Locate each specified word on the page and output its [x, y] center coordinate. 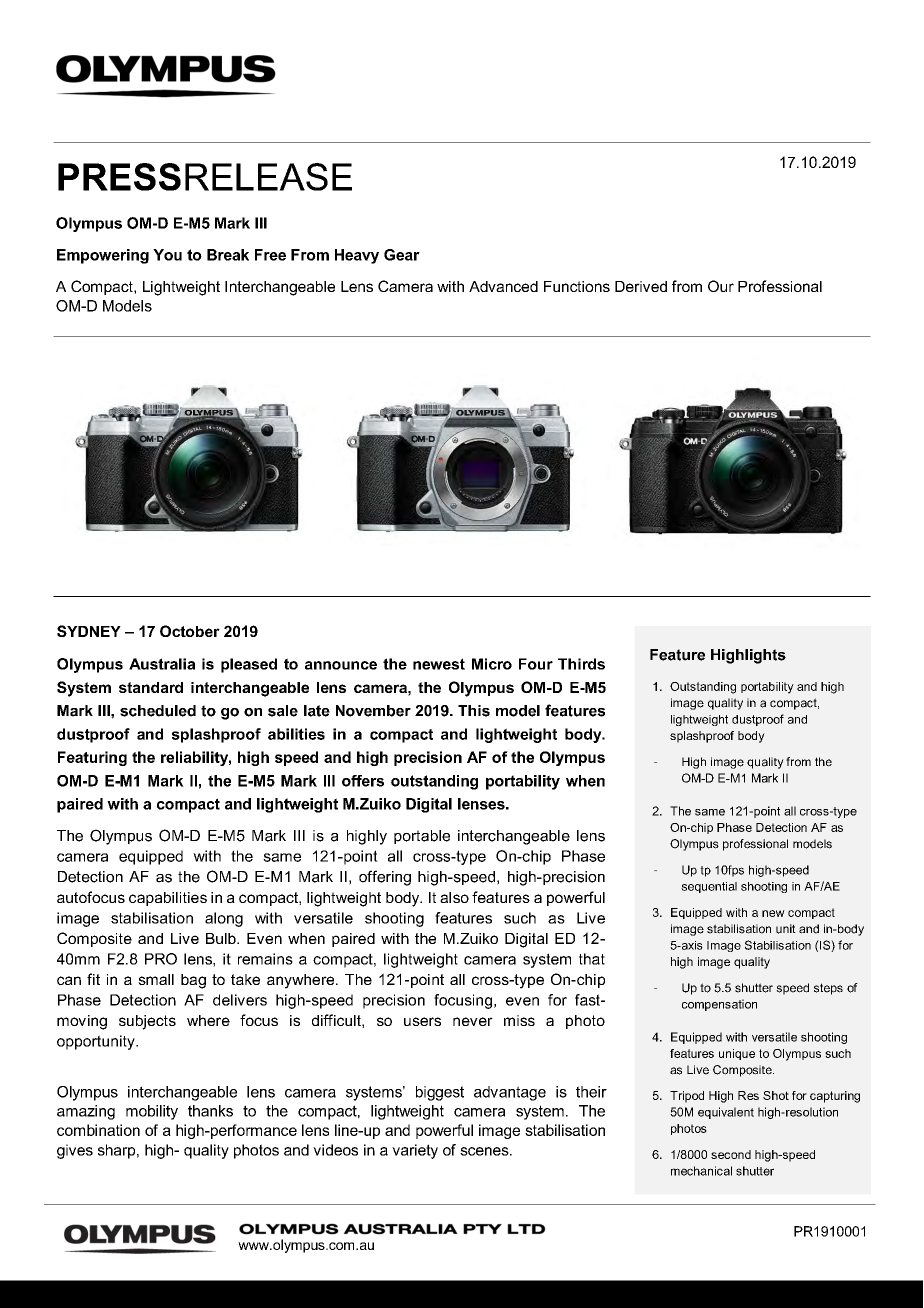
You [167, 255]
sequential [709, 887]
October [190, 631]
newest [439, 664]
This [474, 711]
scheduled [158, 711]
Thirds [581, 664]
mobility [152, 1112]
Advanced [503, 286]
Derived [641, 286]
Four [536, 664]
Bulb [222, 938]
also [454, 897]
